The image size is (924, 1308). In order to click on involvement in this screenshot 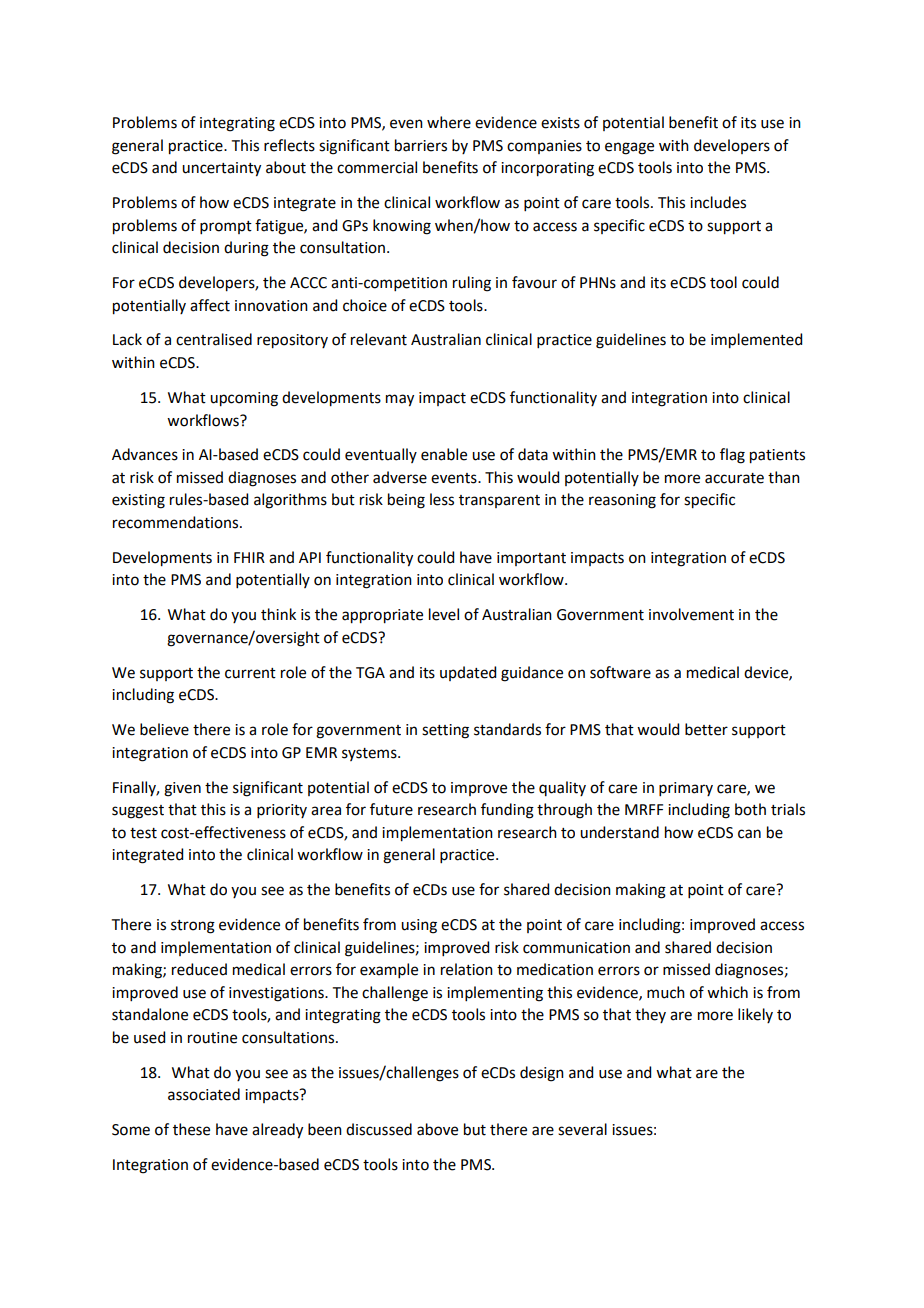, I will do `click(691, 614)`.
